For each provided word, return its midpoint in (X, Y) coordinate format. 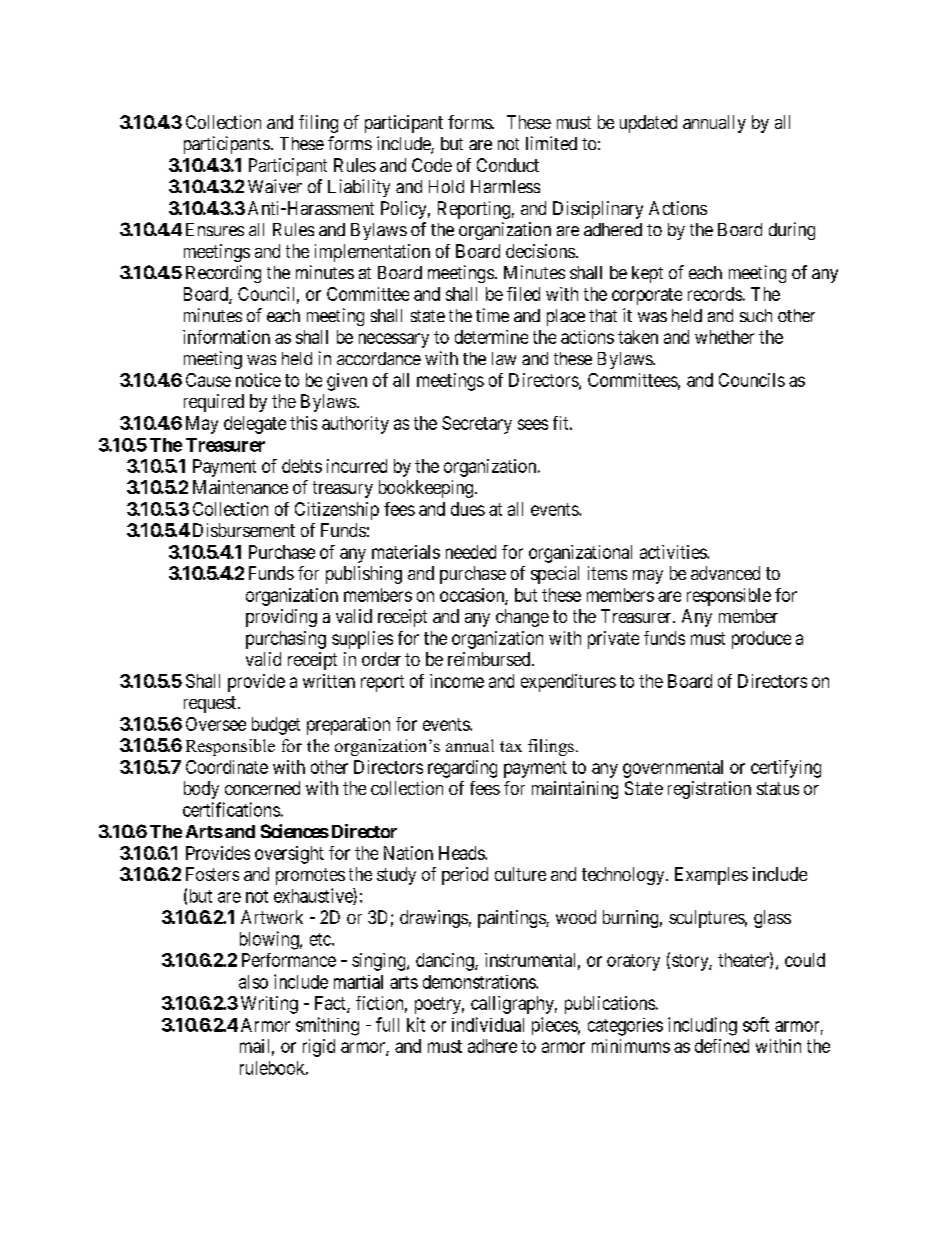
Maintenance (240, 487)
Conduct (508, 165)
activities (674, 552)
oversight (289, 855)
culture (520, 874)
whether (724, 337)
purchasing (286, 640)
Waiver (275, 186)
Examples (711, 876)
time (492, 315)
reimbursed (490, 659)
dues (468, 509)
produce (761, 640)
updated (648, 124)
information (226, 337)
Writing (269, 1005)
